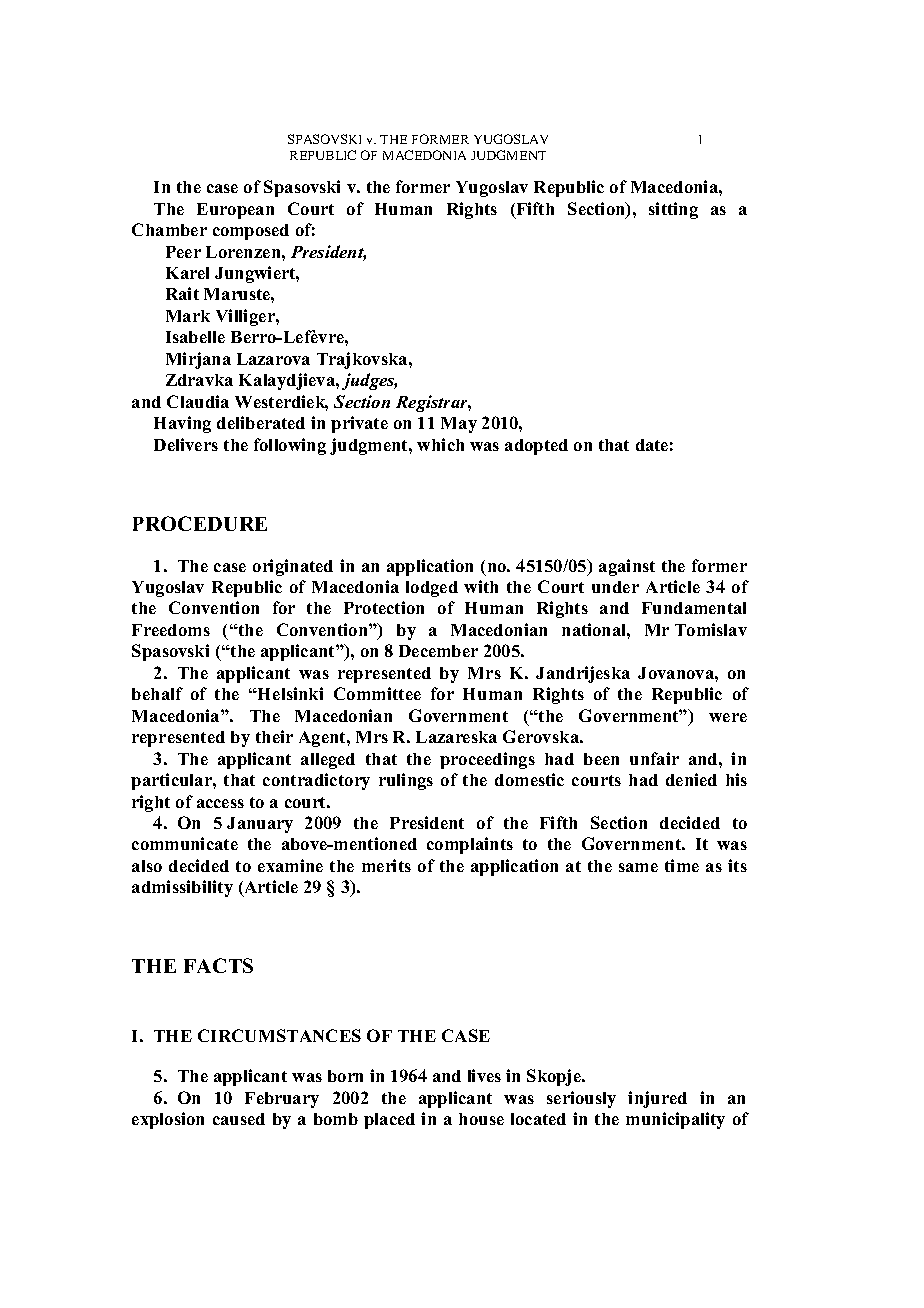  Describe the element at coordinates (484, 1075) in the page. I see `lives` at that location.
